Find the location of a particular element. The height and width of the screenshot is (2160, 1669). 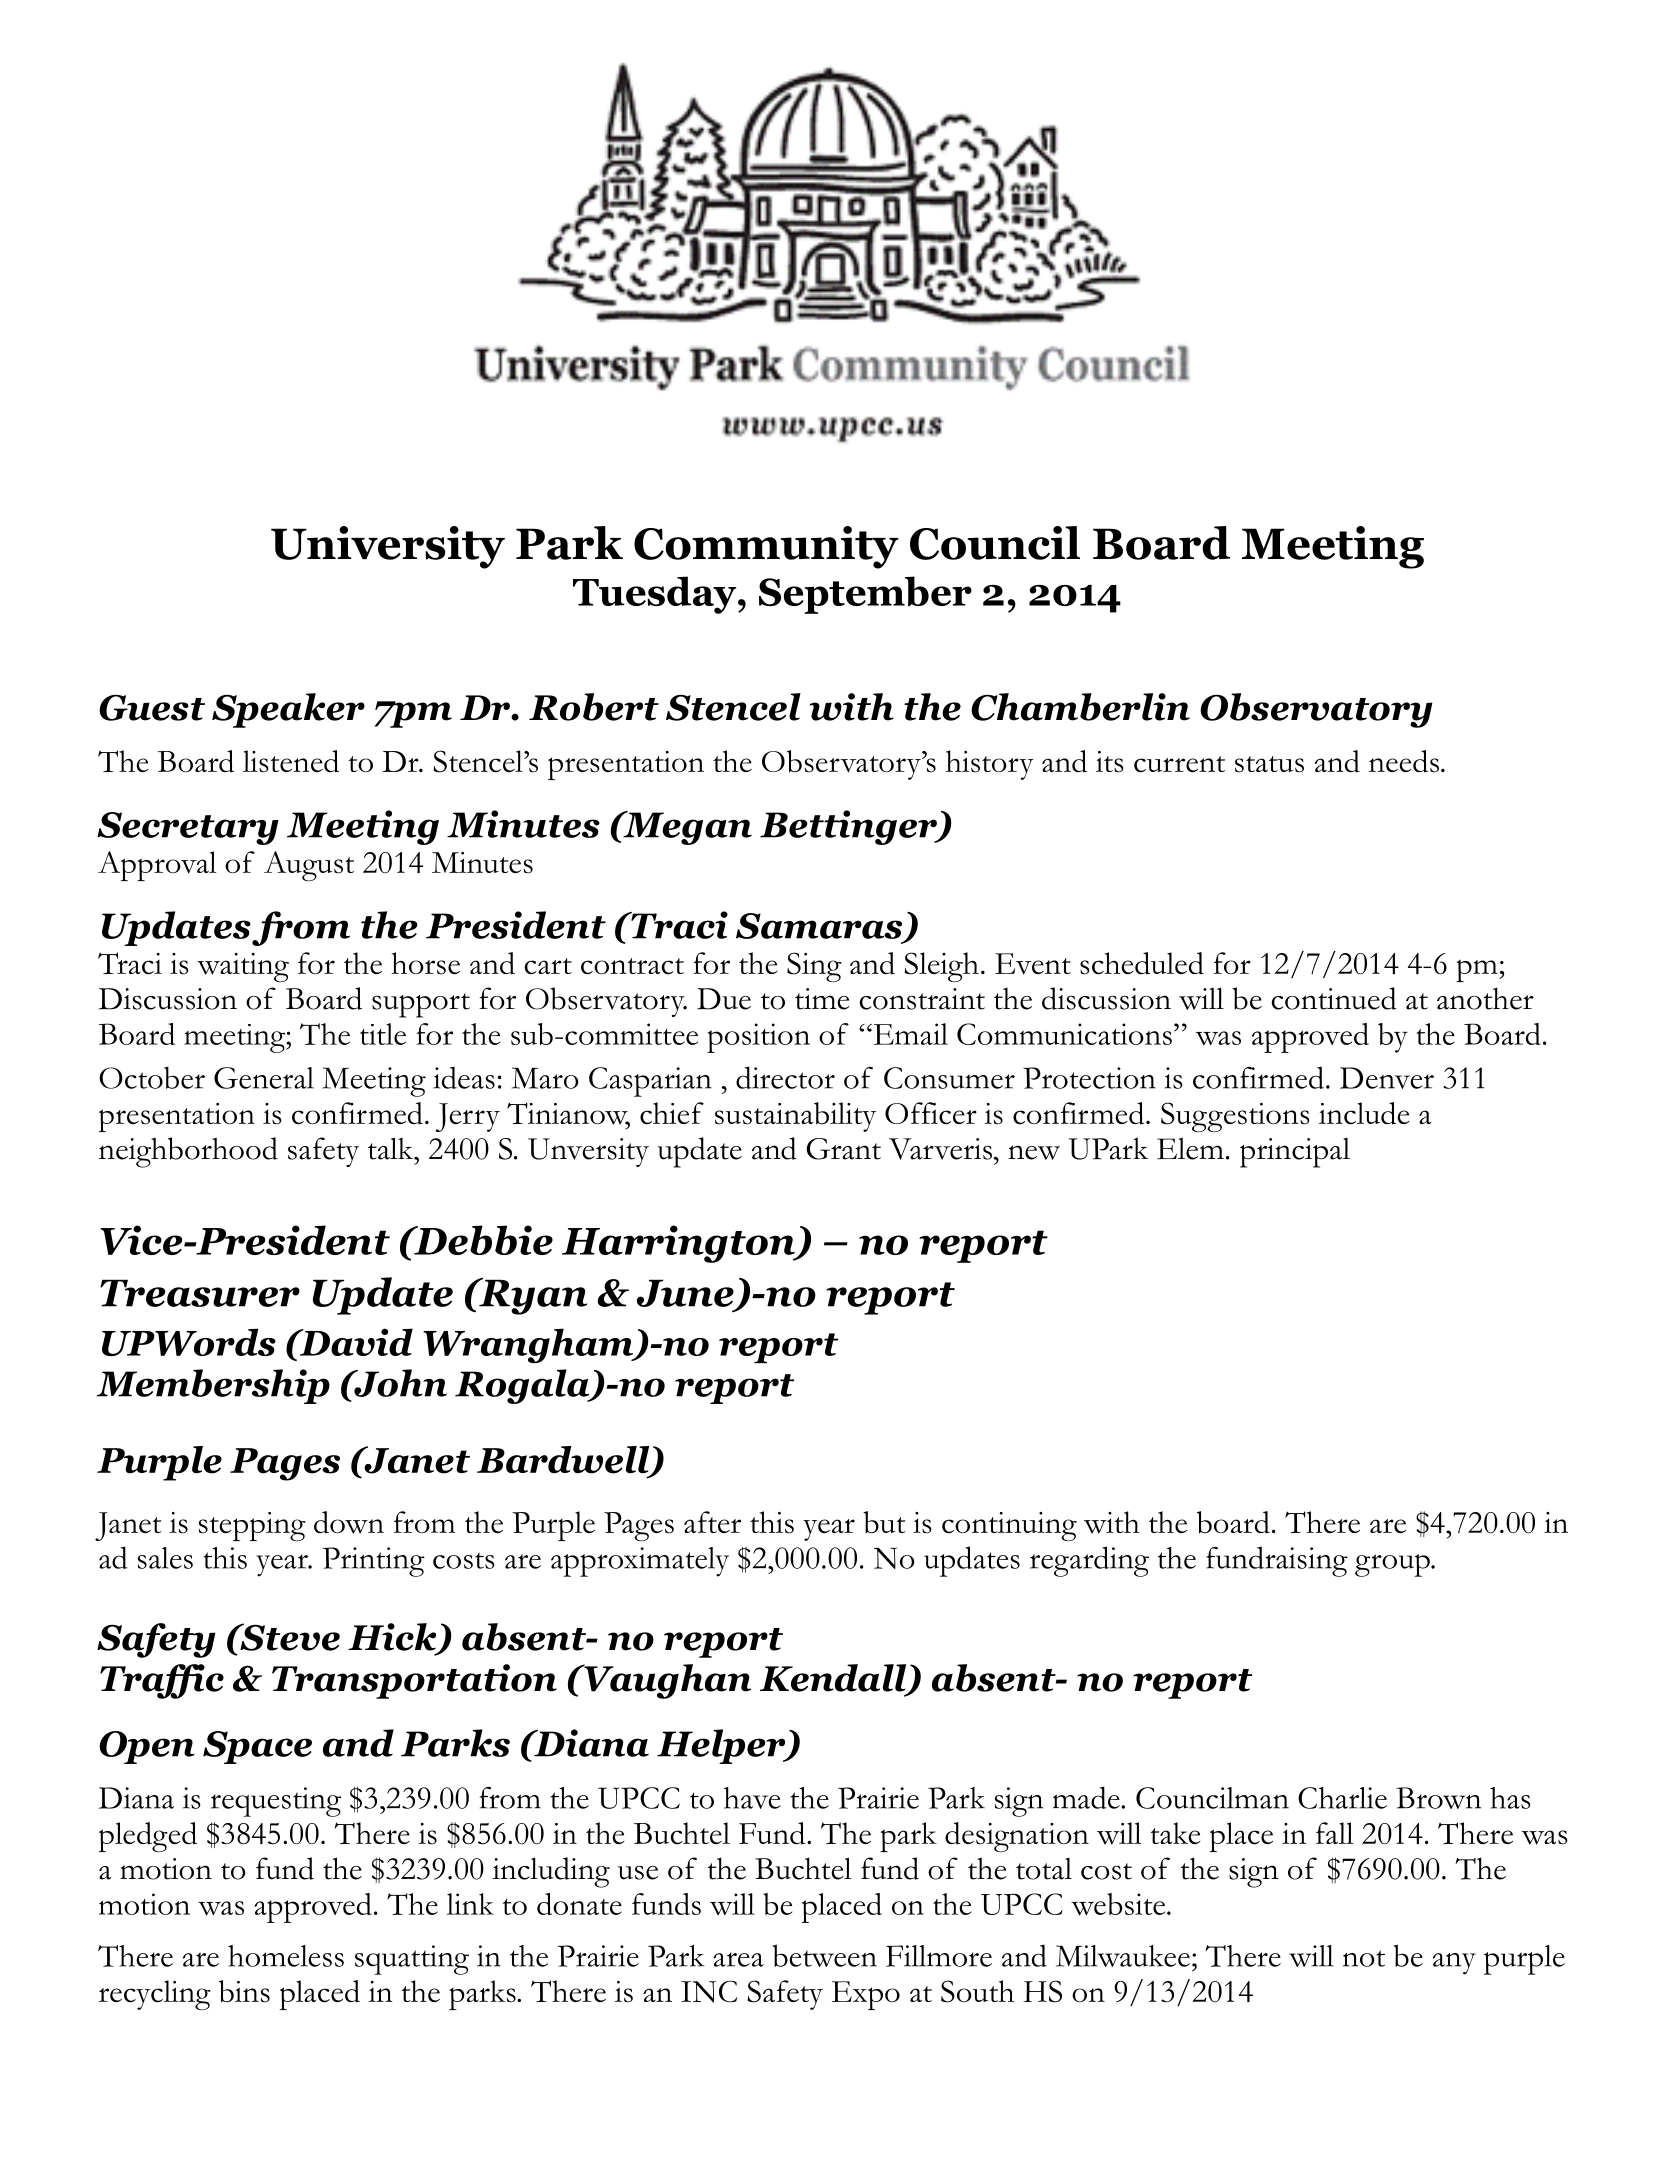

Harrington is located at coordinates (679, 1244).
